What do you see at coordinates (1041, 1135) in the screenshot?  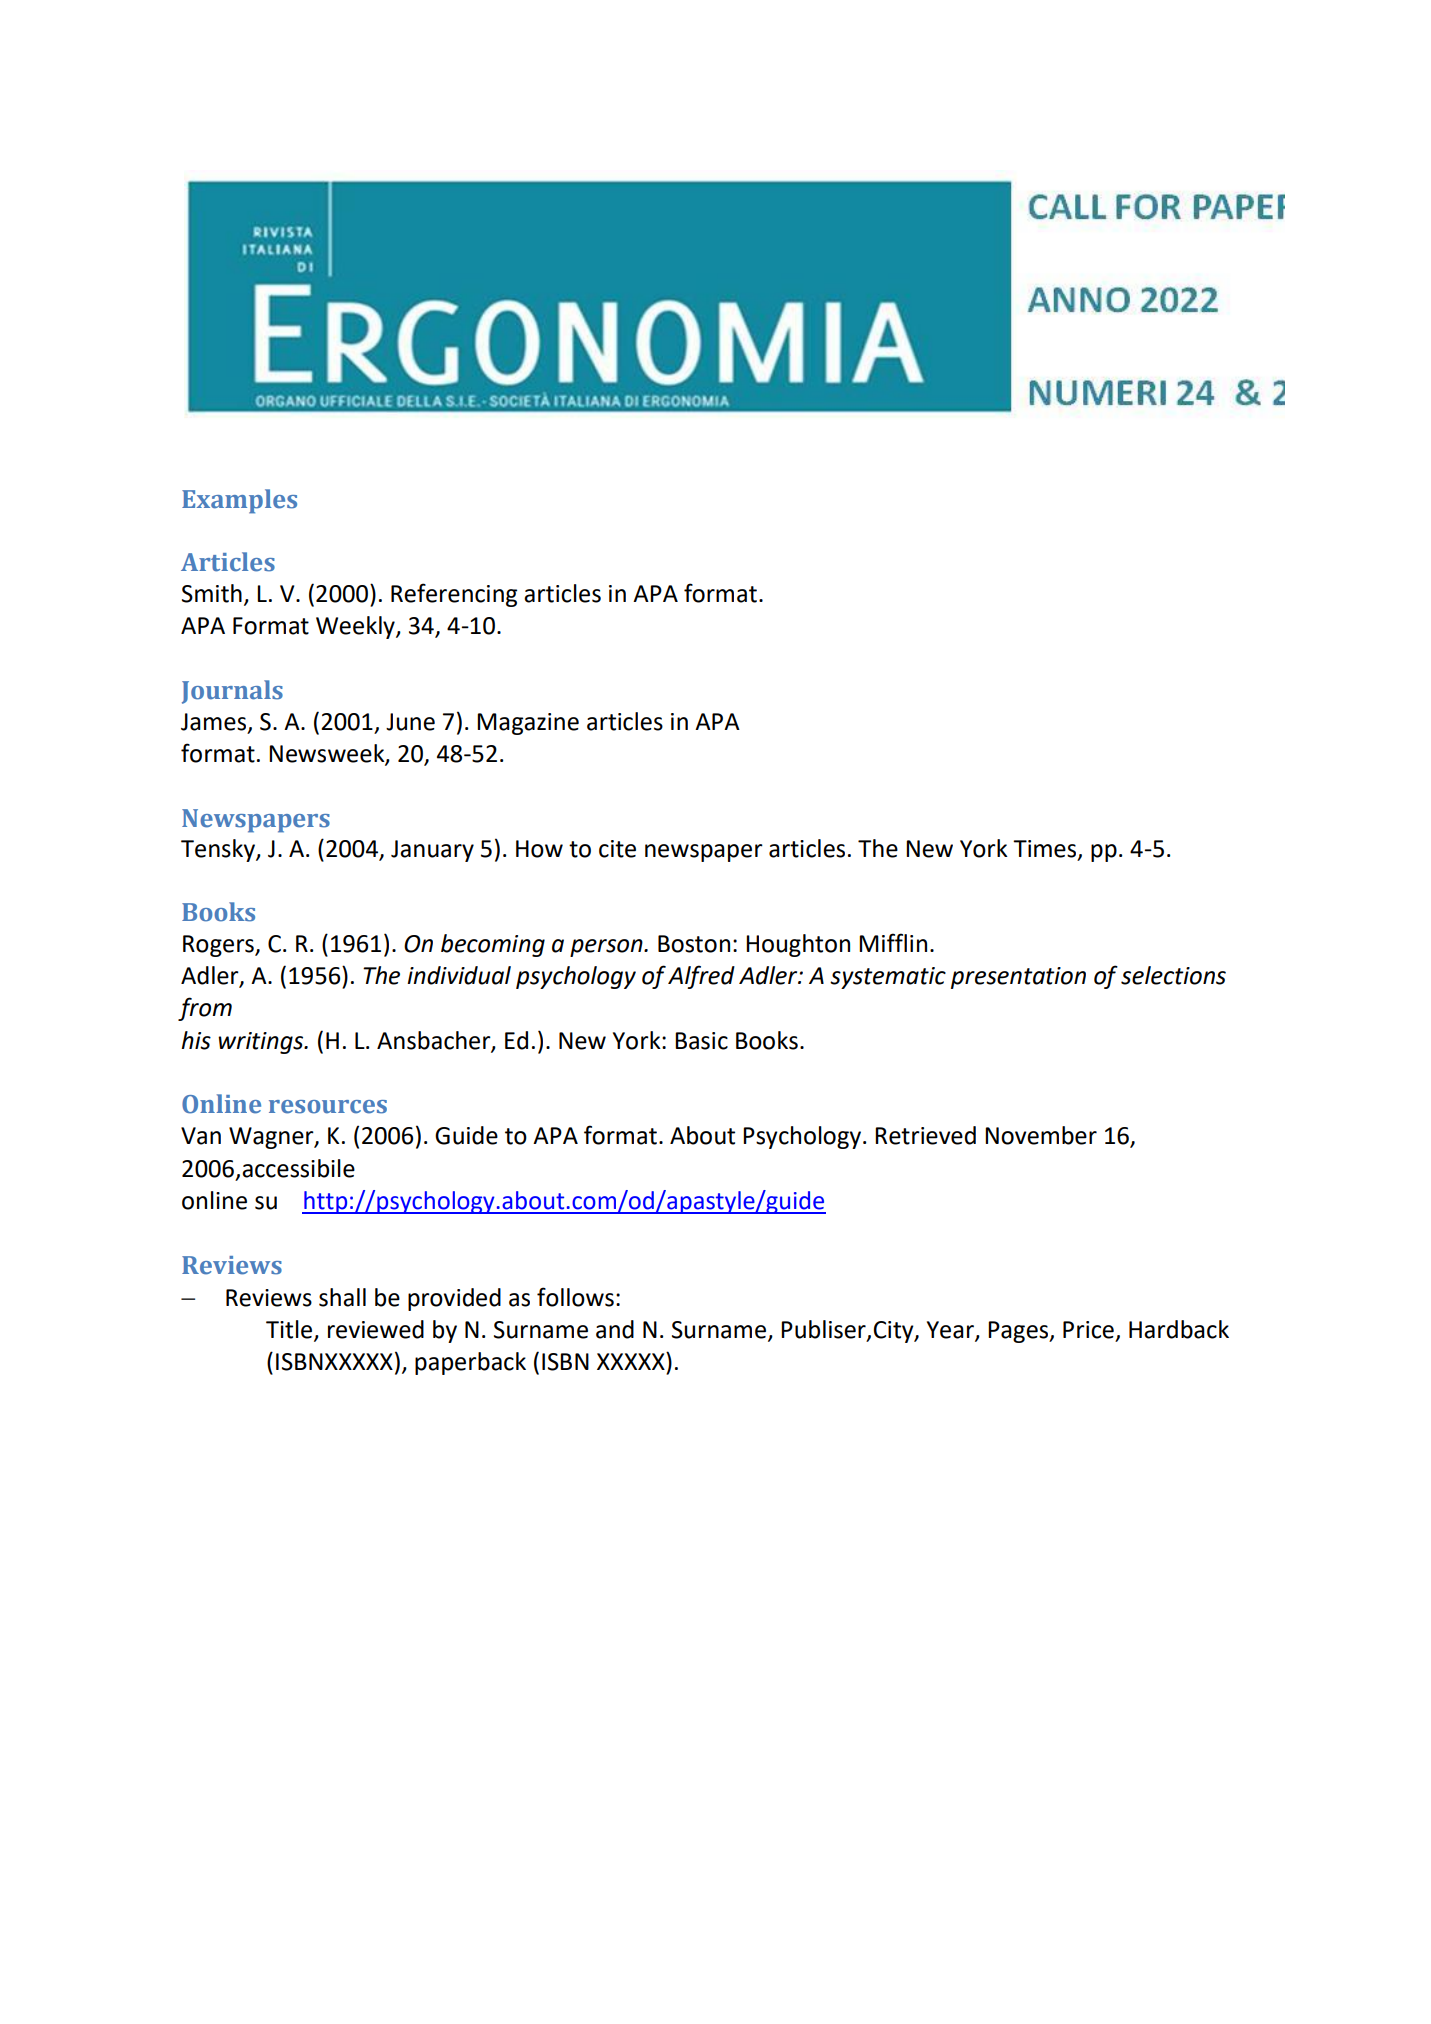 I see `November` at bounding box center [1041, 1135].
